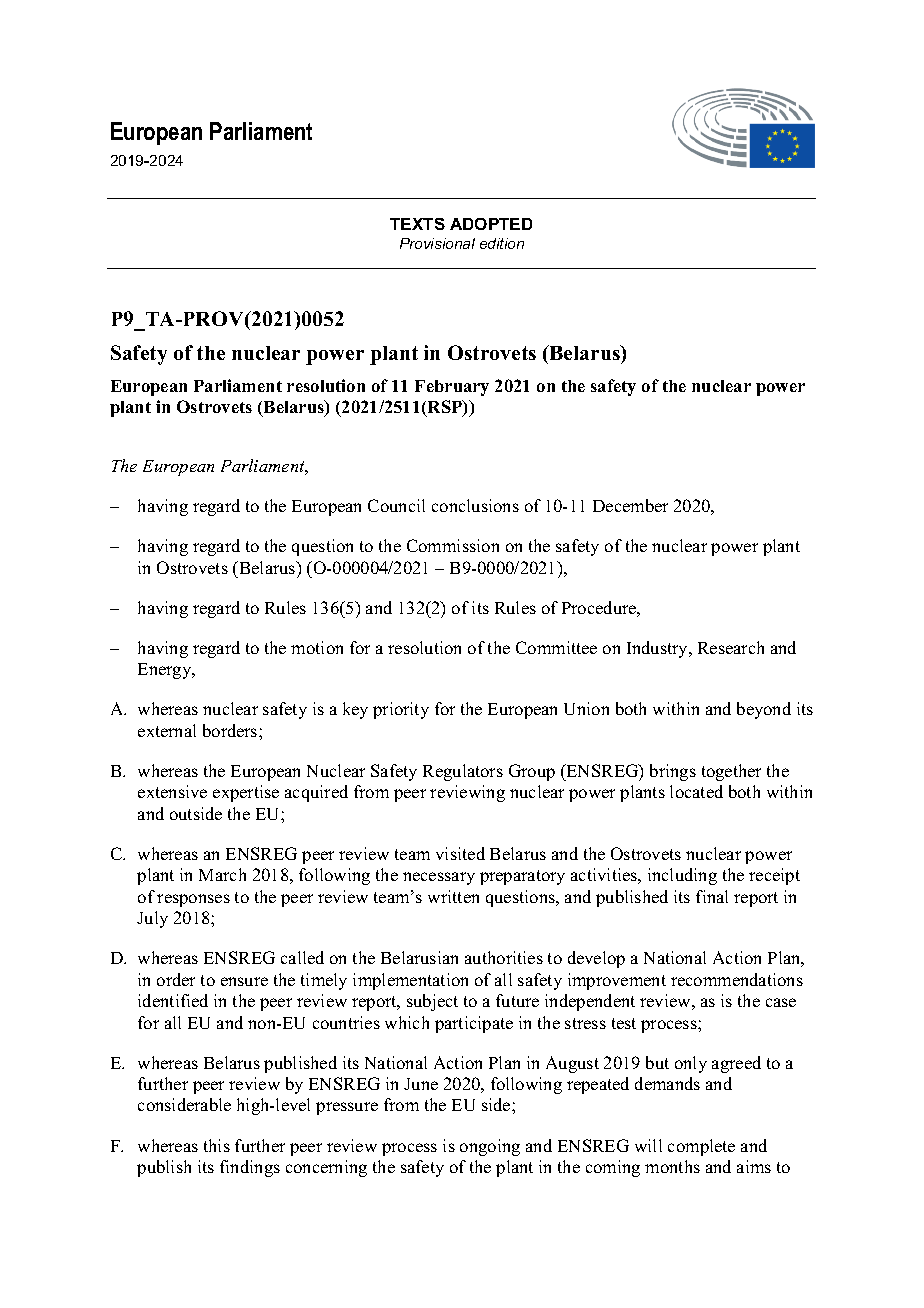 Image resolution: width=924 pixels, height=1308 pixels. I want to click on February, so click(452, 388).
